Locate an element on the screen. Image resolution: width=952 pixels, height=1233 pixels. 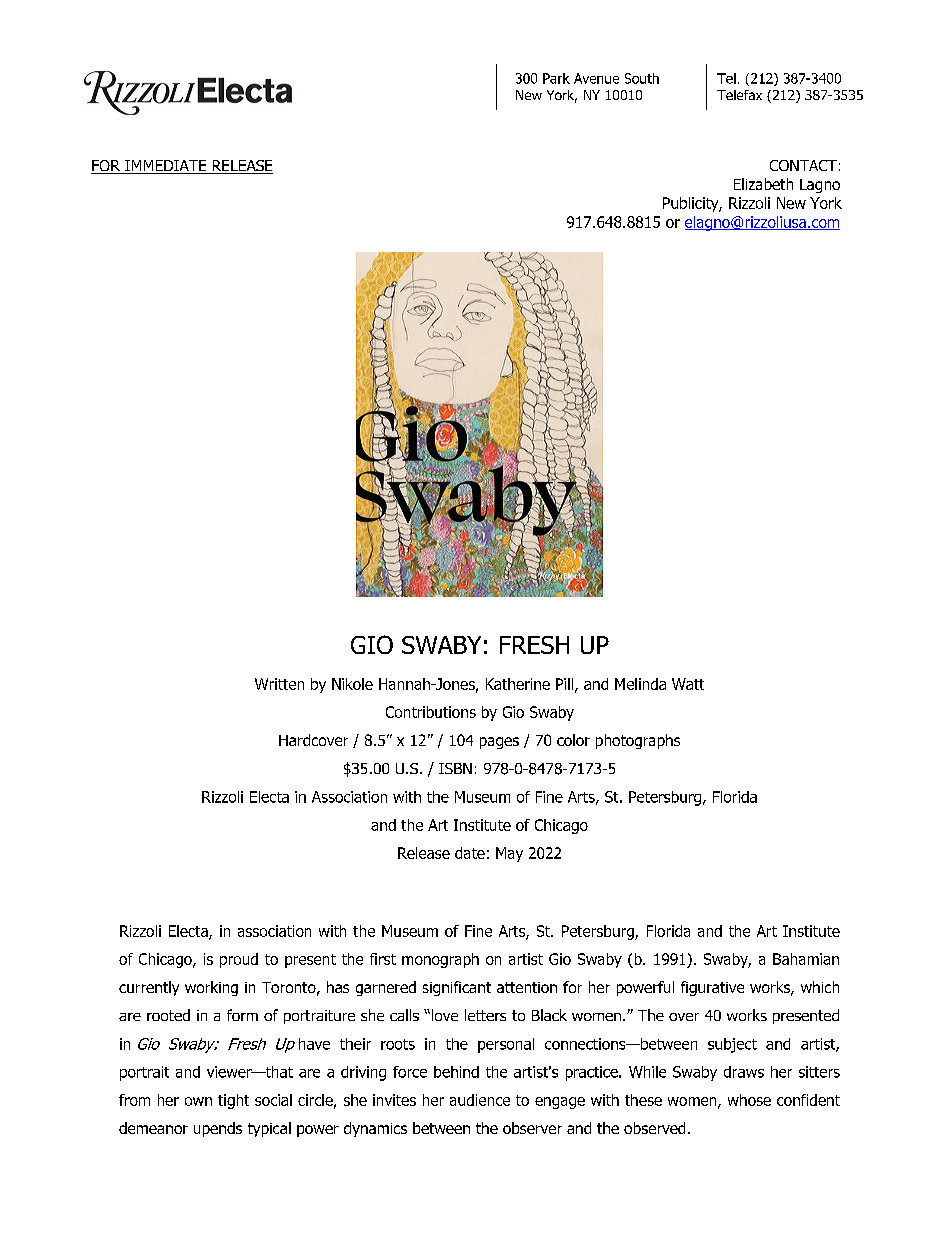
tight is located at coordinates (233, 1101).
